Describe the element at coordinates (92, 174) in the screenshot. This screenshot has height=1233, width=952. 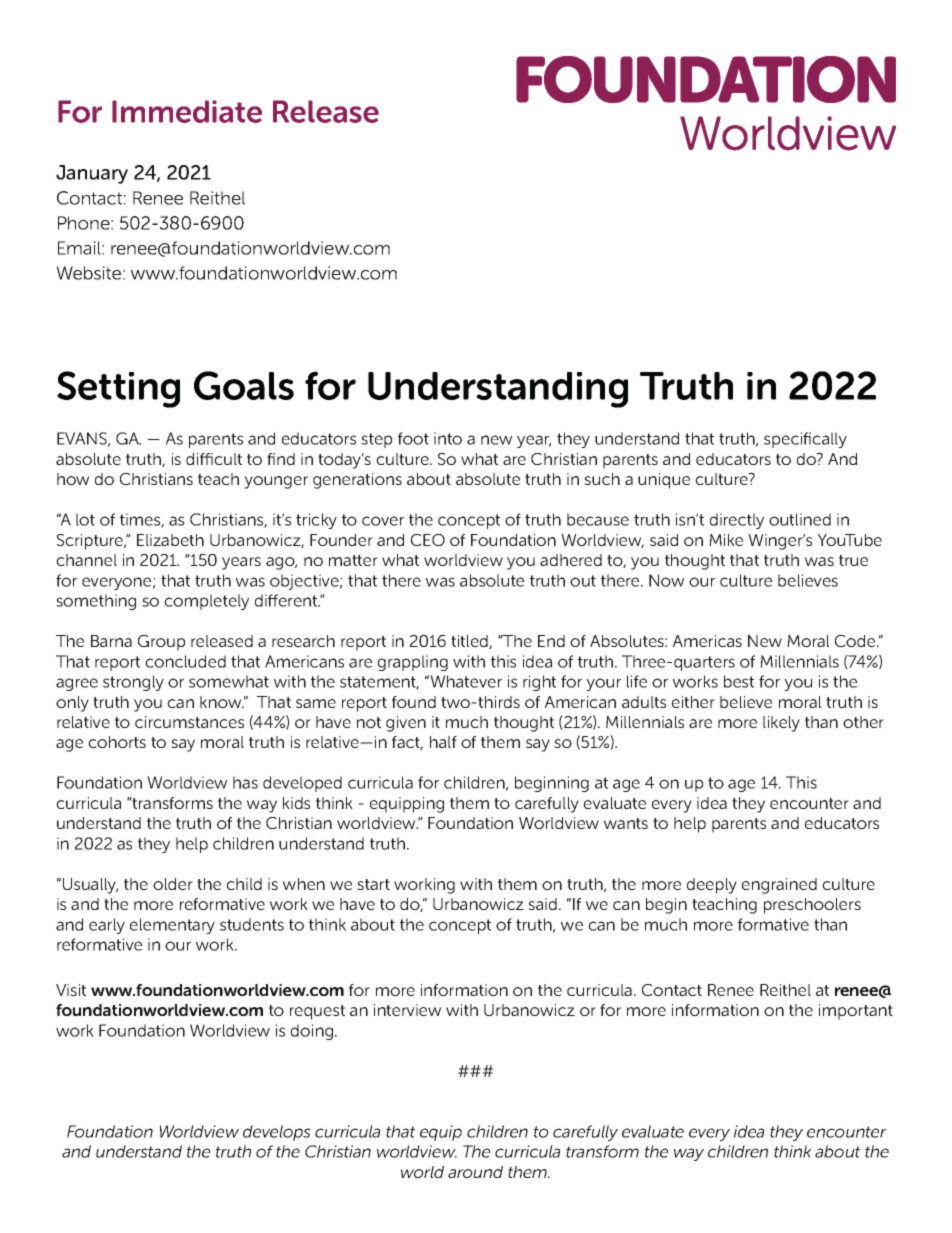
I see `January` at that location.
